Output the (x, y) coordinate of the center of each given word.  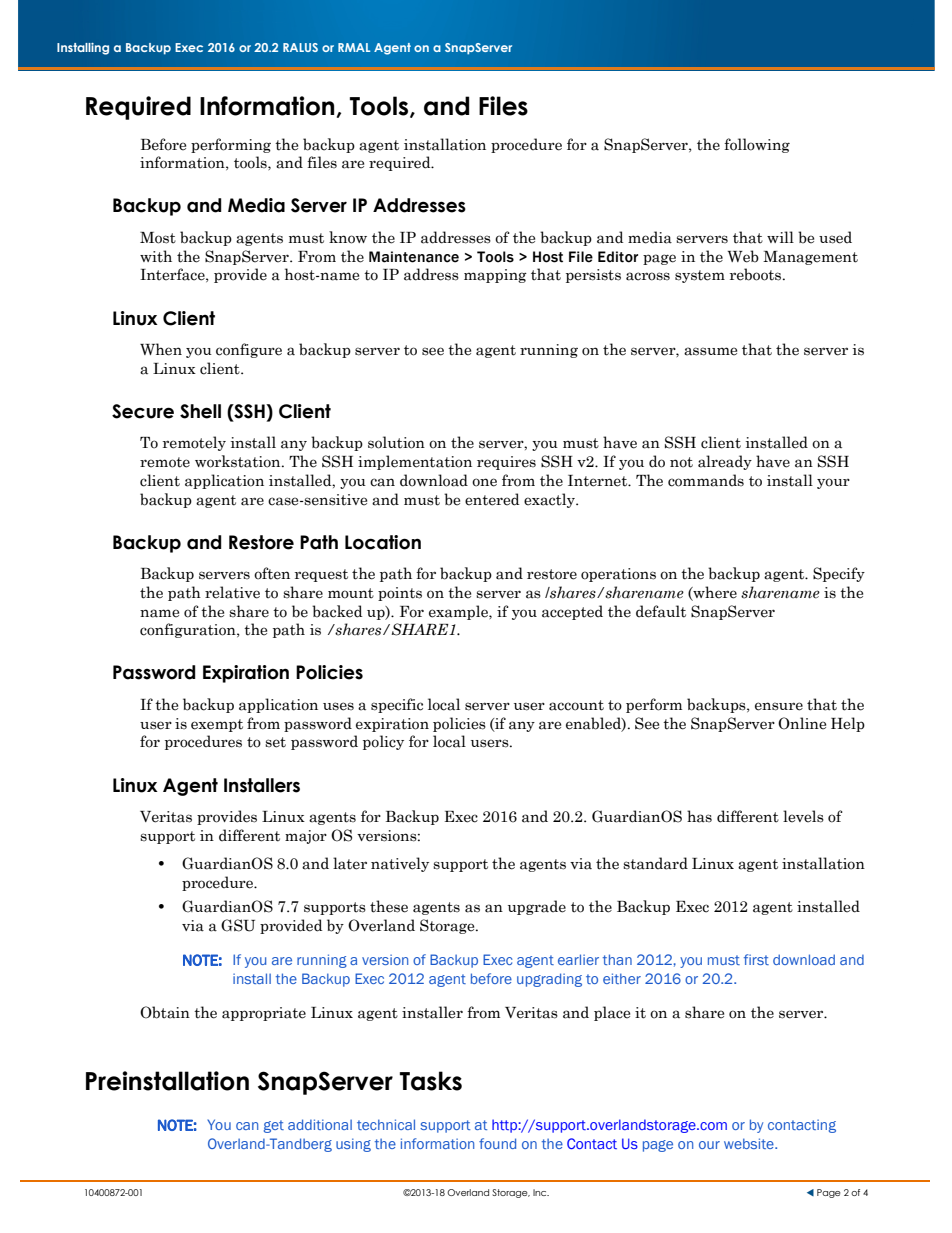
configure (249, 350)
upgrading (549, 980)
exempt (217, 725)
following (757, 145)
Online (802, 723)
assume (710, 351)
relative (232, 592)
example (459, 612)
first (756, 959)
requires (506, 463)
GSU (238, 925)
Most (158, 238)
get (274, 1126)
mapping (495, 276)
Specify (839, 574)
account (576, 705)
